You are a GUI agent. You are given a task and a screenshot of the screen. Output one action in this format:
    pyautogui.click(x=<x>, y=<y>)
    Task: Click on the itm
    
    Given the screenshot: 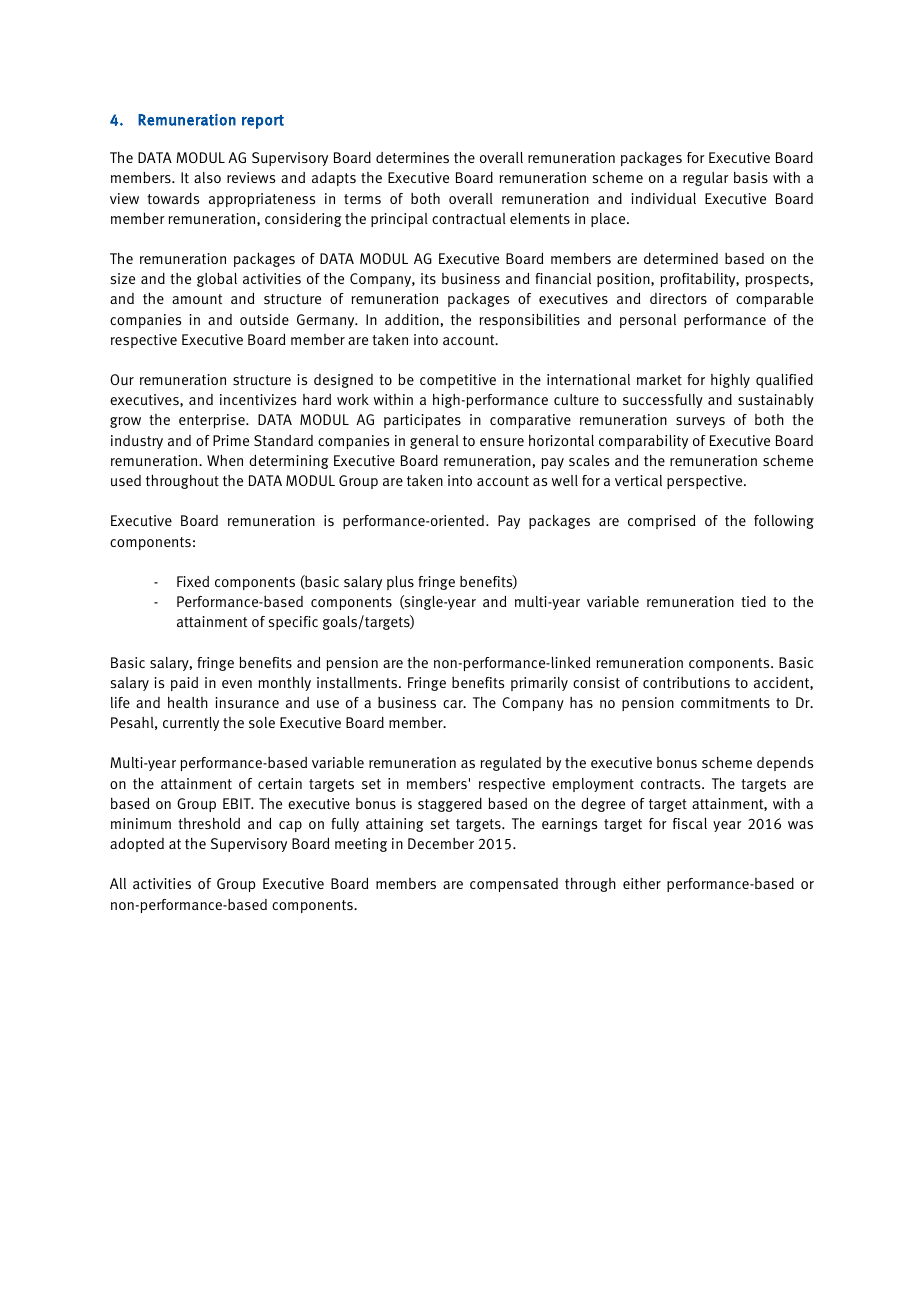 What is the action you would take?
    pyautogui.click(x=731, y=702)
